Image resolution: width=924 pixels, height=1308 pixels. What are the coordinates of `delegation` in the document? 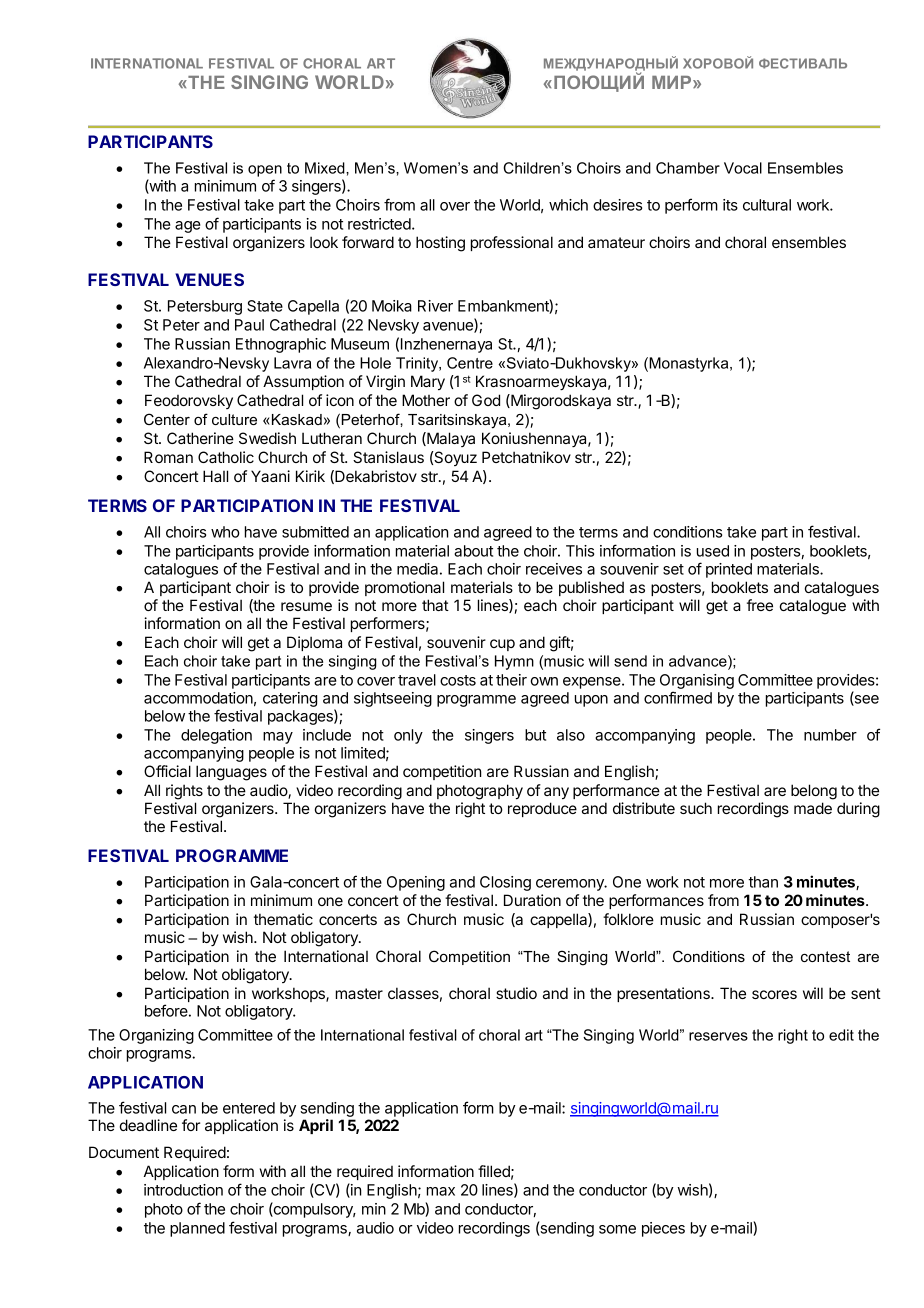 It's located at (216, 736).
